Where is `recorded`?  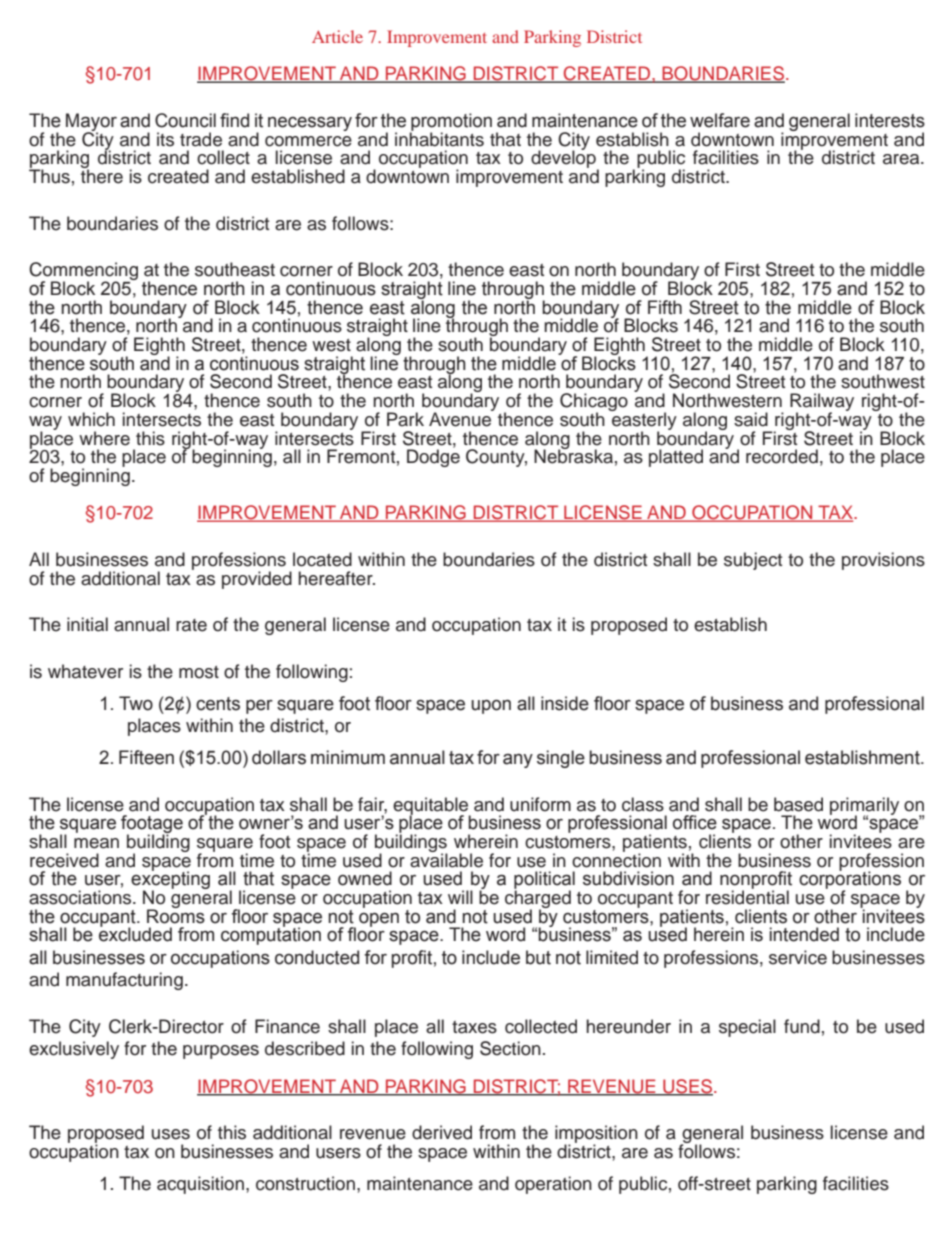 recorded is located at coordinates (782, 456).
